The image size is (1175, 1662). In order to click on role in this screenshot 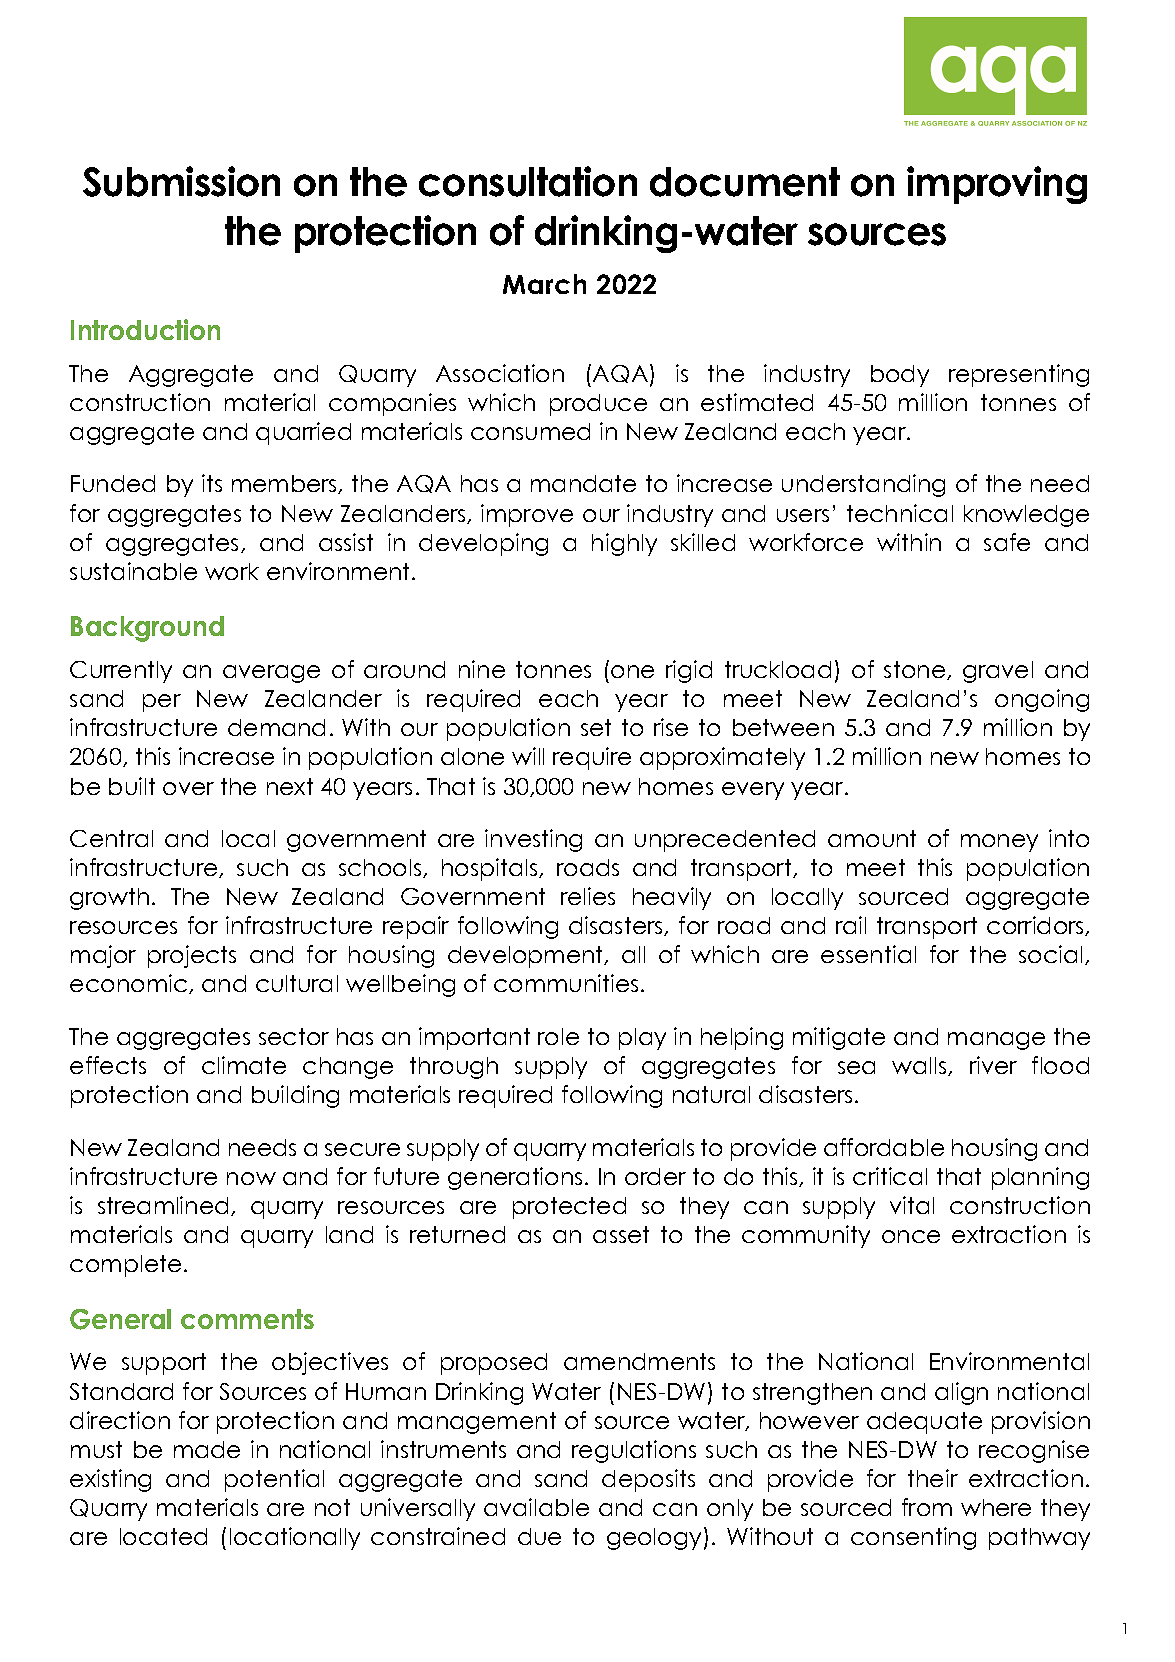, I will do `click(558, 1036)`.
